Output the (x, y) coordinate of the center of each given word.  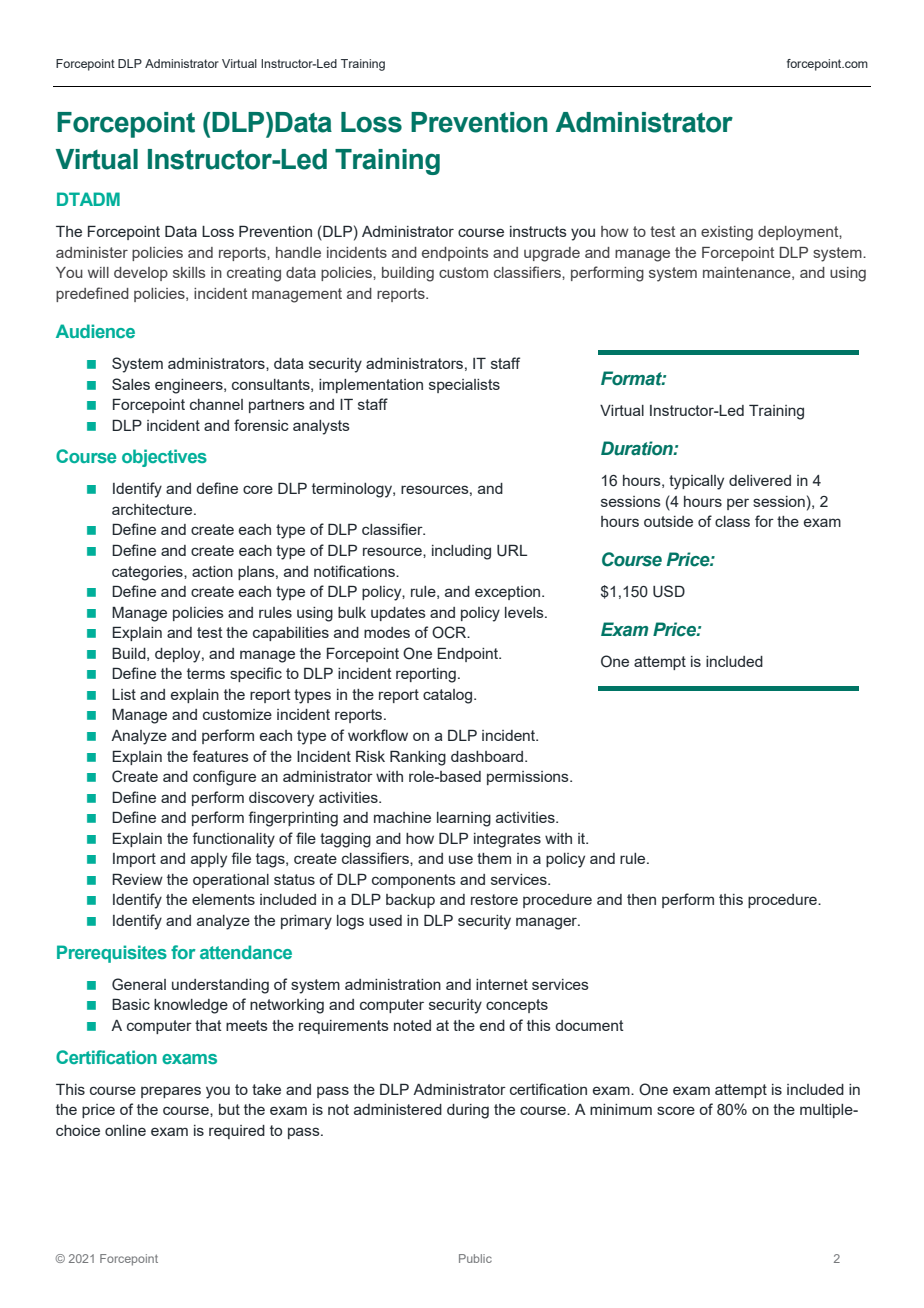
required (237, 1132)
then (641, 899)
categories (148, 573)
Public (475, 1258)
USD (669, 591)
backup (410, 901)
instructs (538, 231)
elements (223, 899)
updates (398, 614)
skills (189, 272)
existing (727, 233)
